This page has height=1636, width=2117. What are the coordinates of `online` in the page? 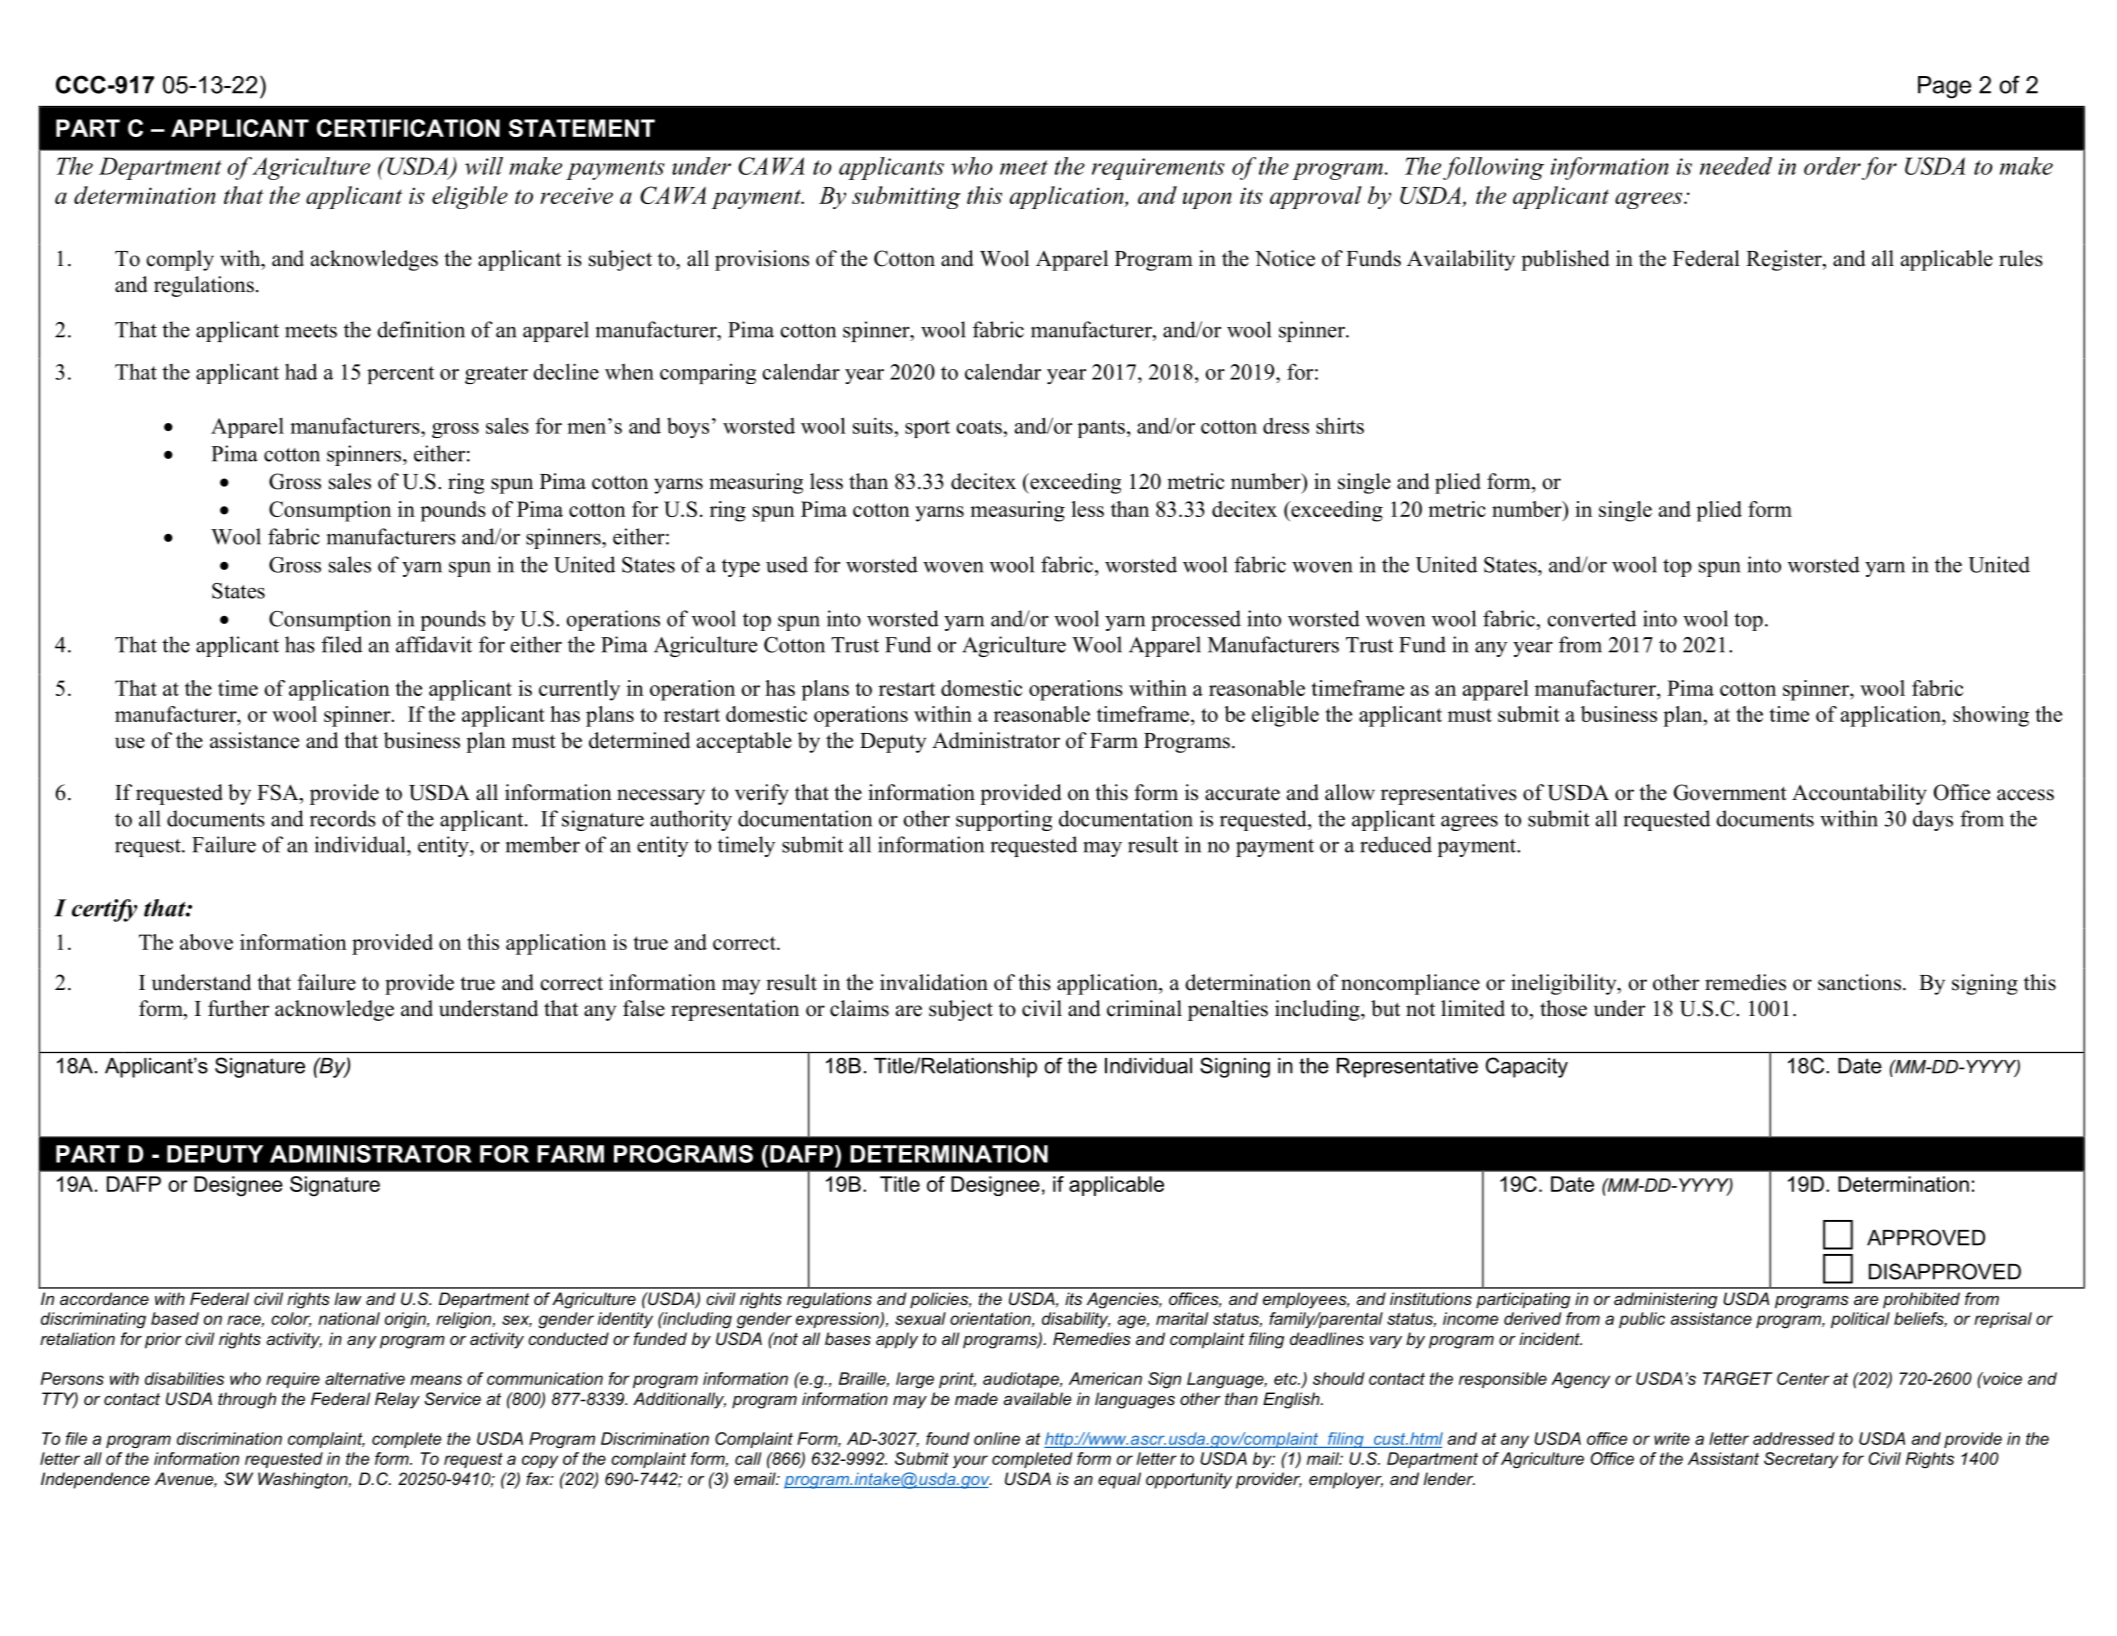 It's located at (997, 1438).
